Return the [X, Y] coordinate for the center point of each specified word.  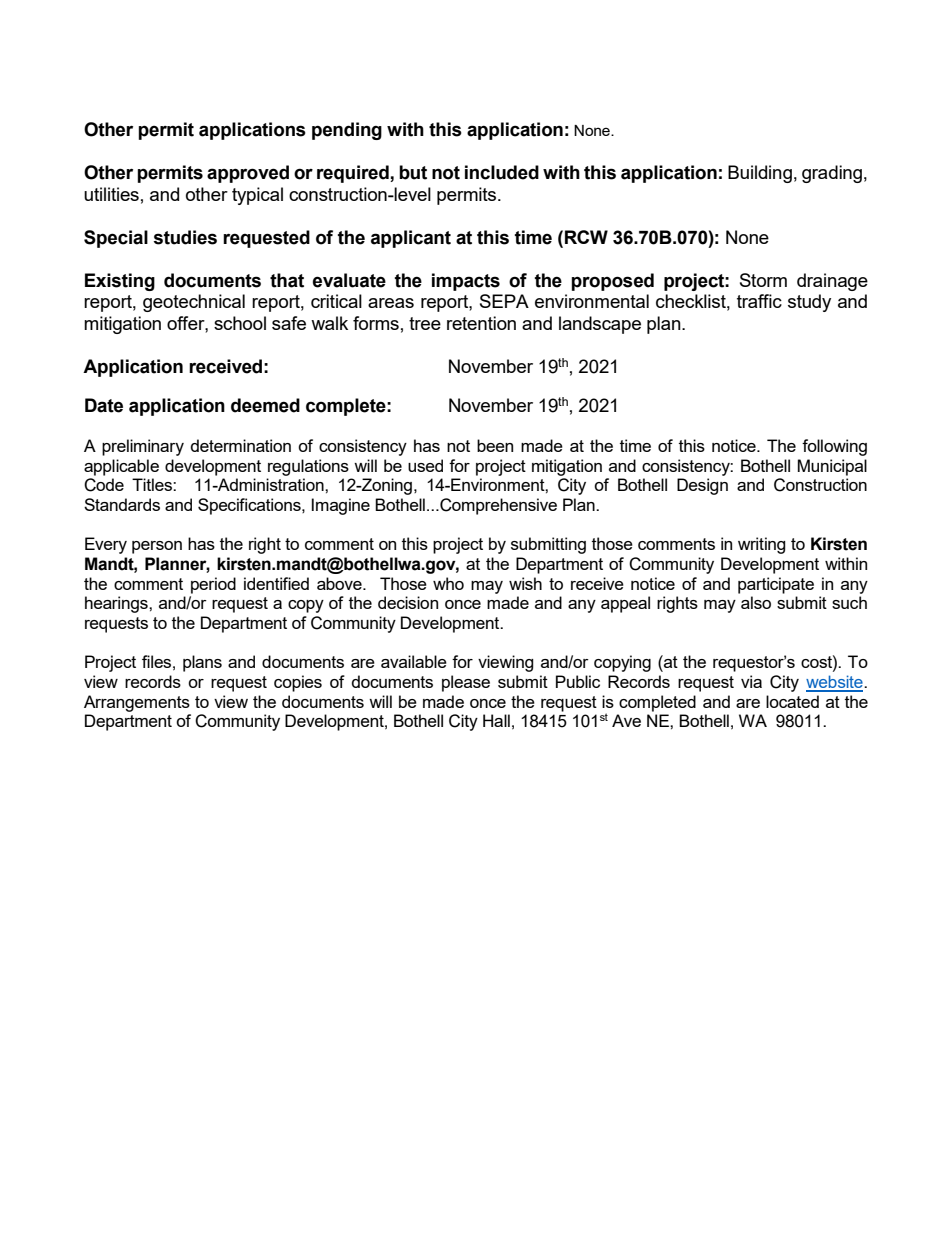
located [792, 701]
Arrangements [137, 703]
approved [248, 174]
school [240, 323]
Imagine [341, 506]
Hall [496, 720]
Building [760, 174]
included [502, 172]
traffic [759, 301]
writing [762, 545]
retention [481, 323]
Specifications [250, 506]
